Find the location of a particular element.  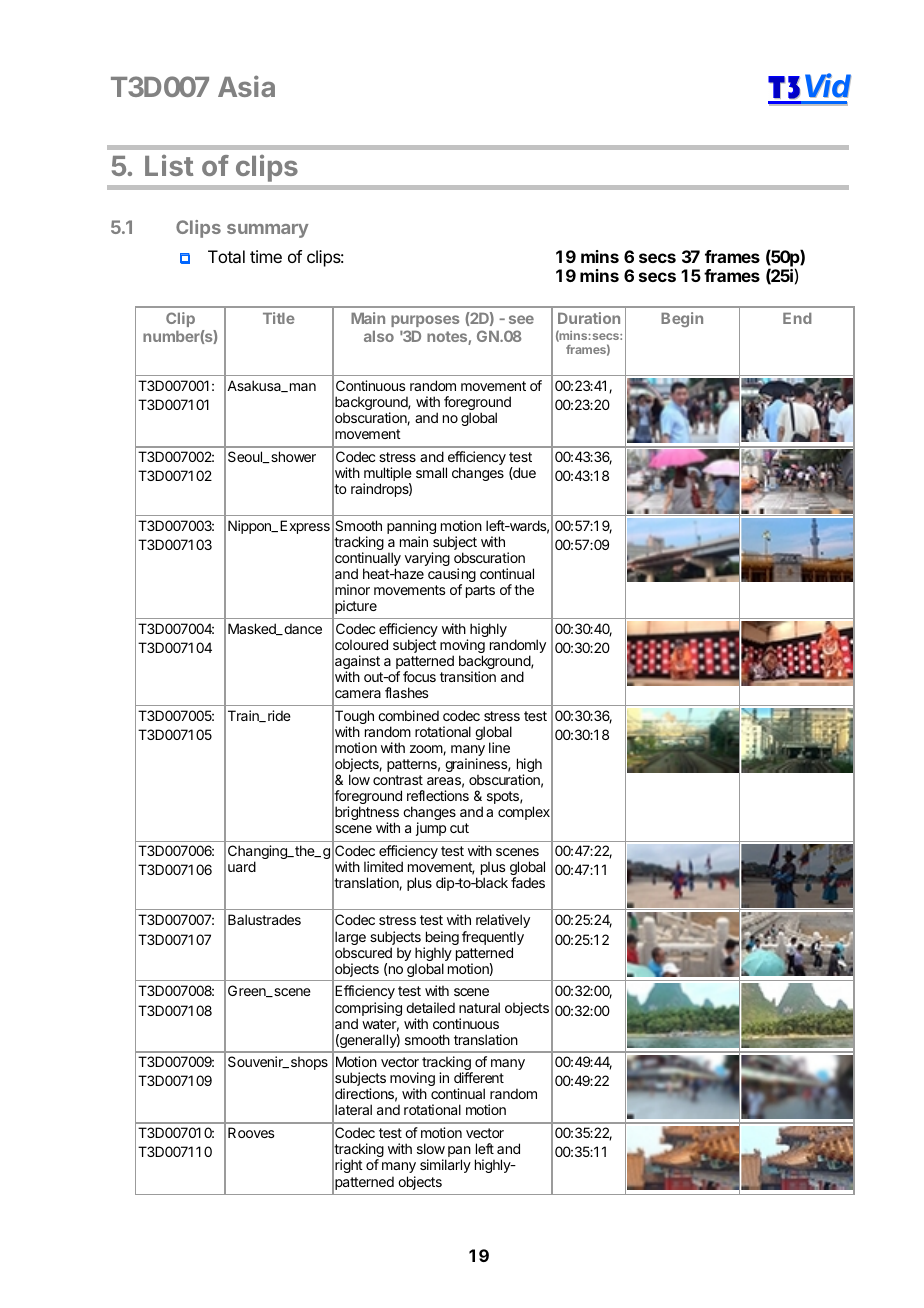

purposes is located at coordinates (425, 323).
